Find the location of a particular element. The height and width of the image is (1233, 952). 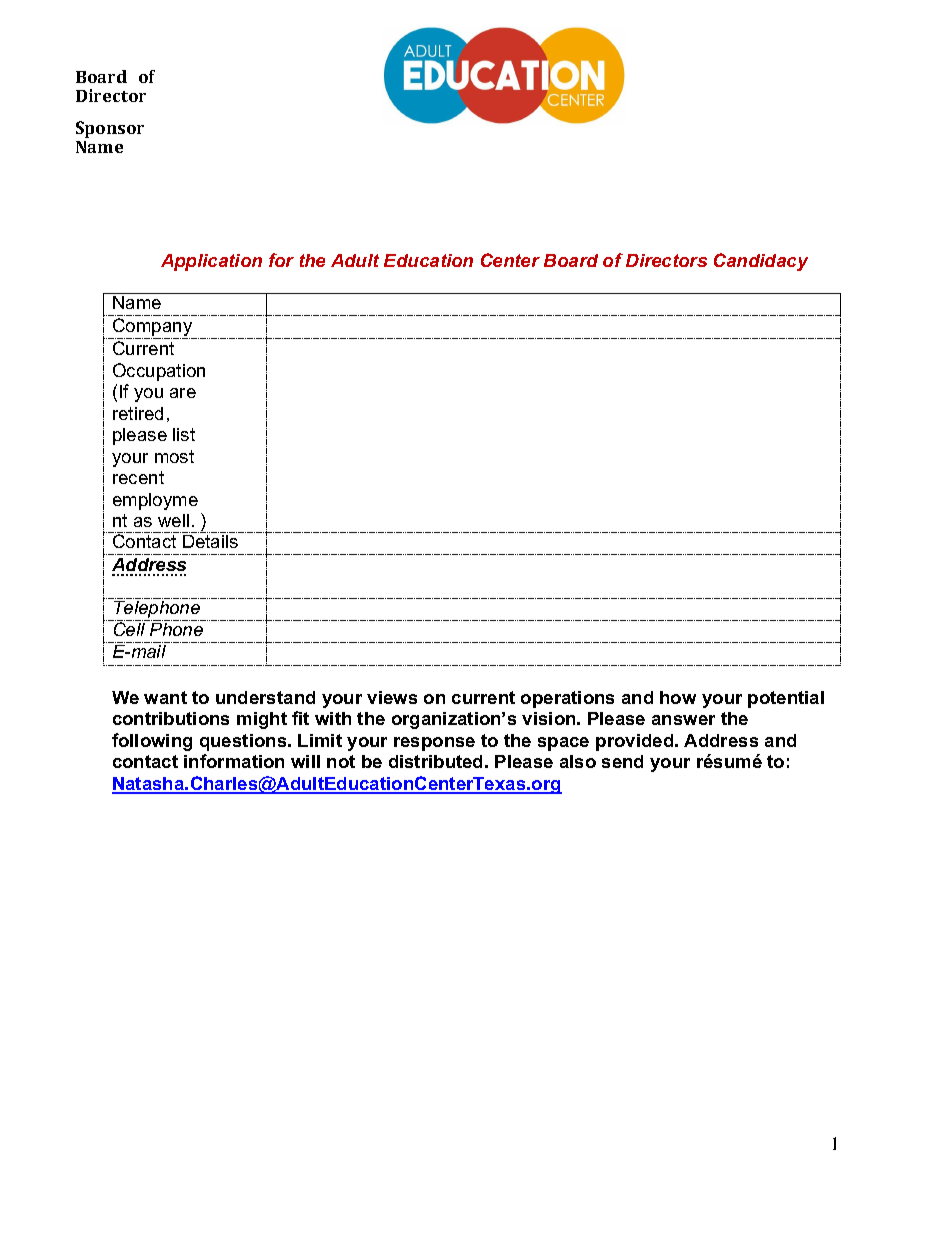

Company is located at coordinates (153, 328).
